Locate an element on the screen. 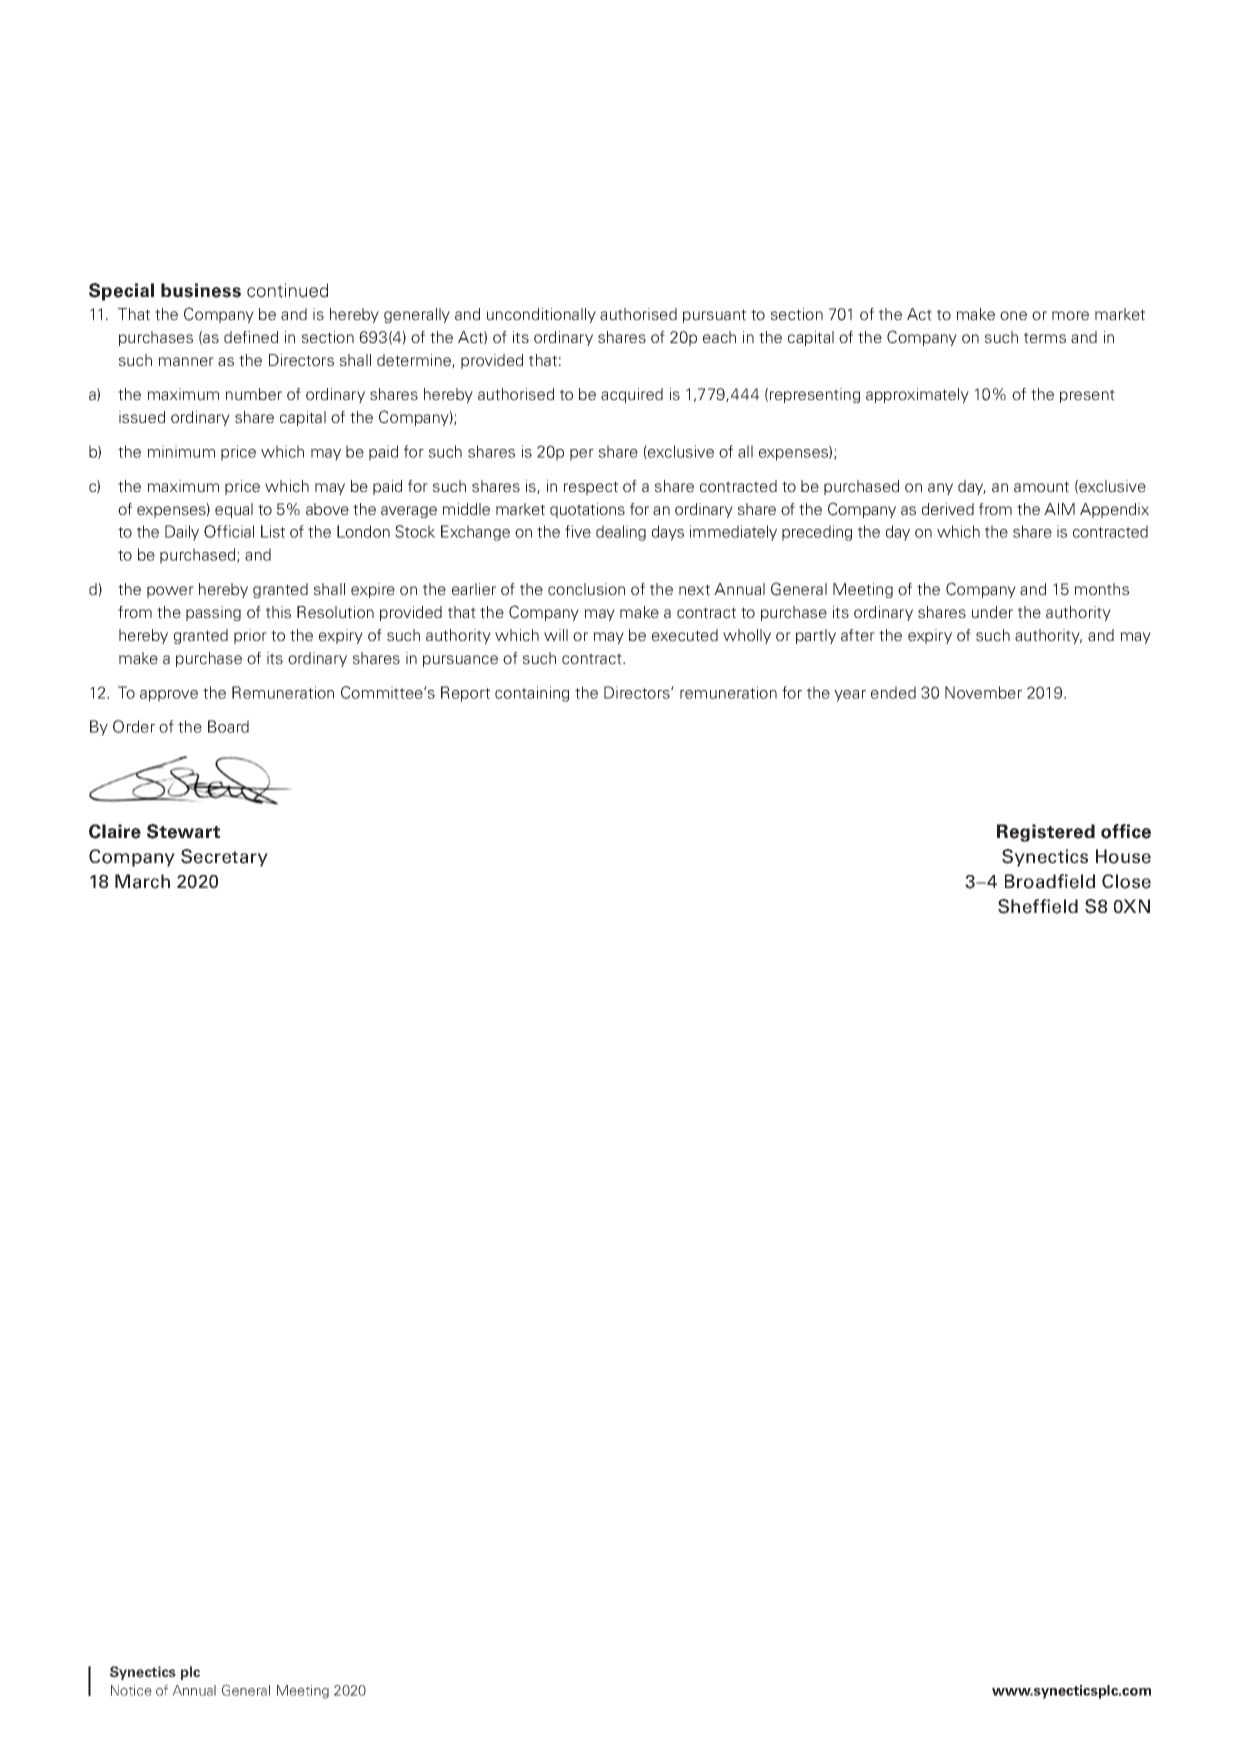  Board is located at coordinates (228, 726).
